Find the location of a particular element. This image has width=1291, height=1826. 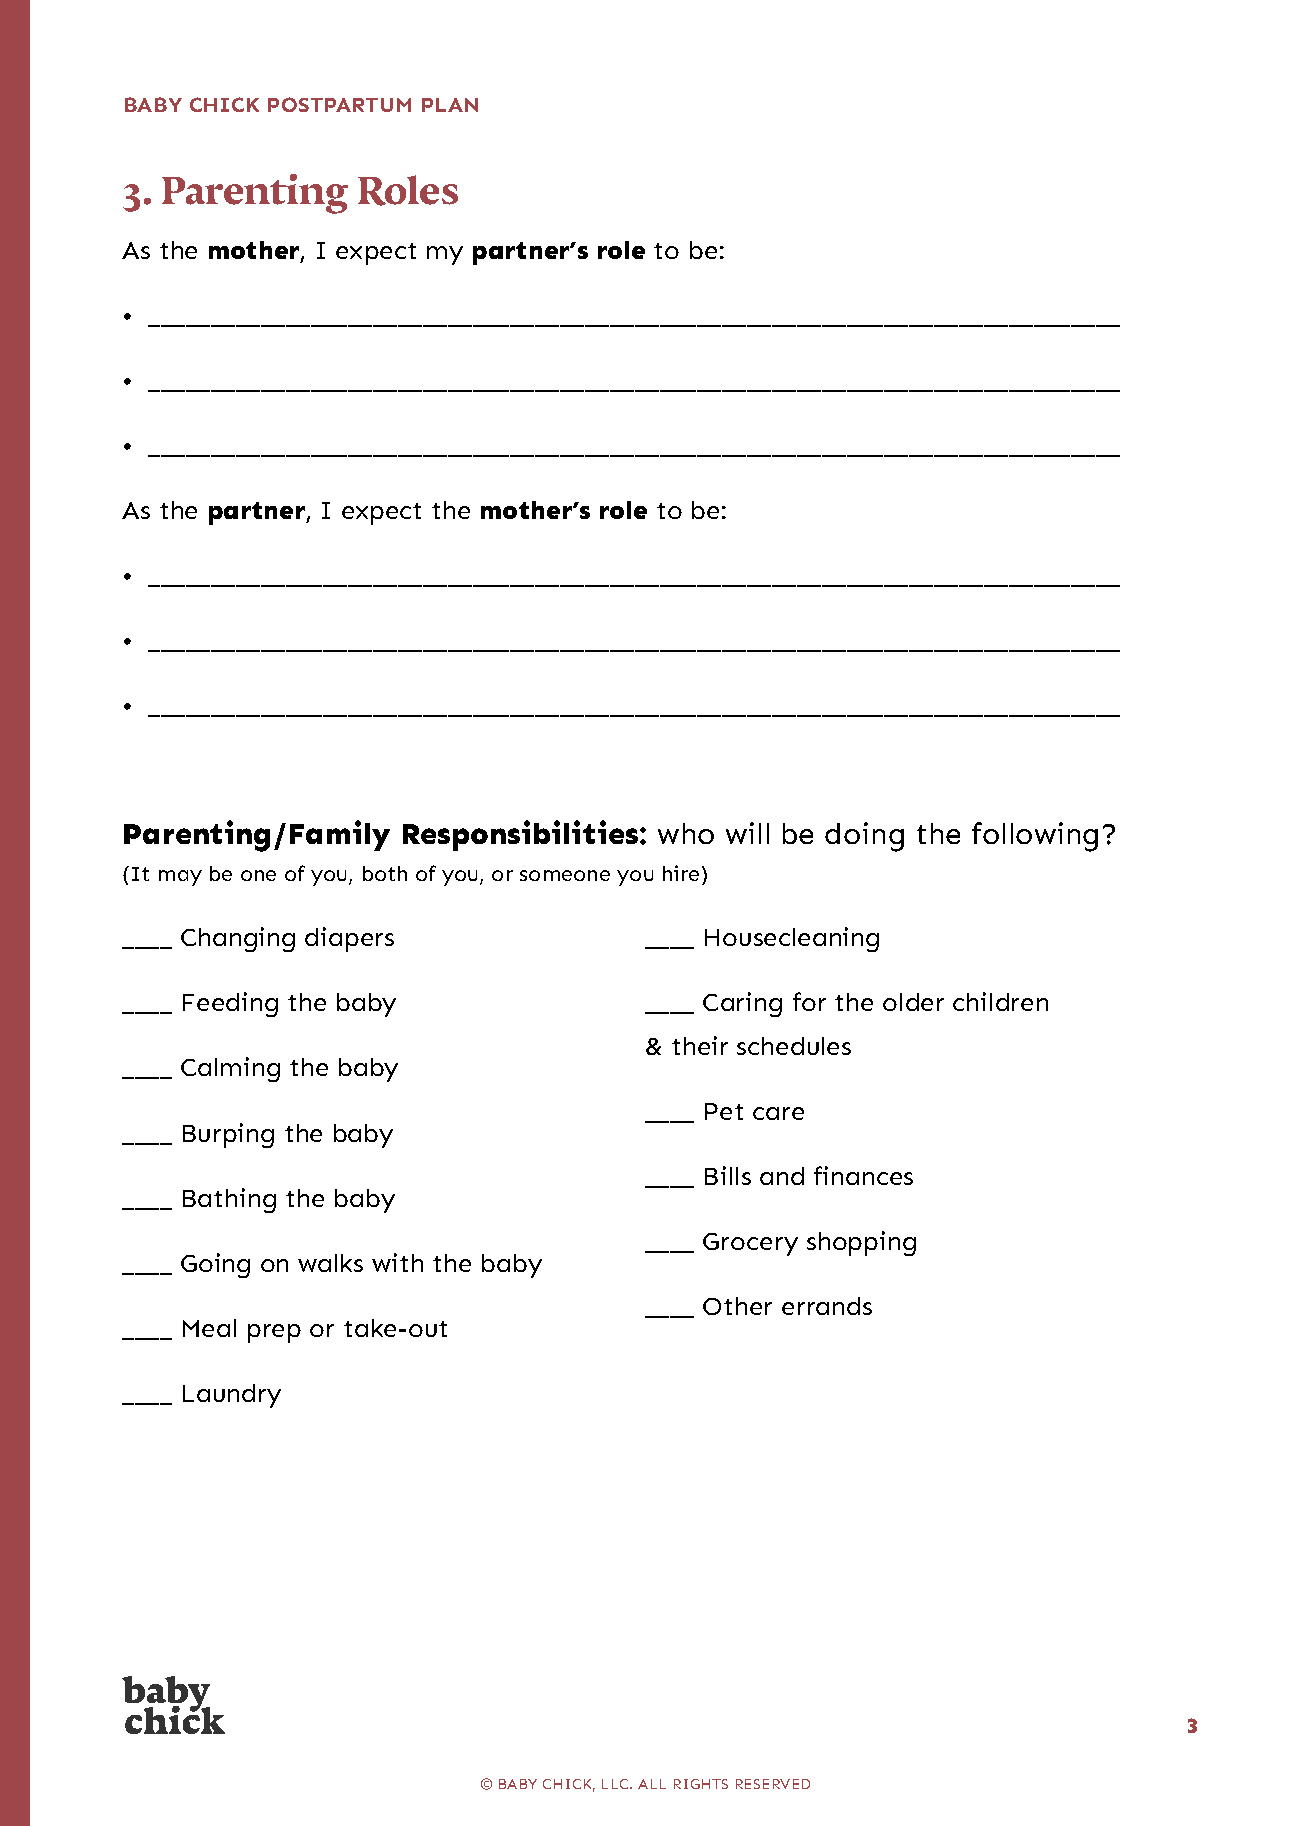

Grocery is located at coordinates (750, 1244).
